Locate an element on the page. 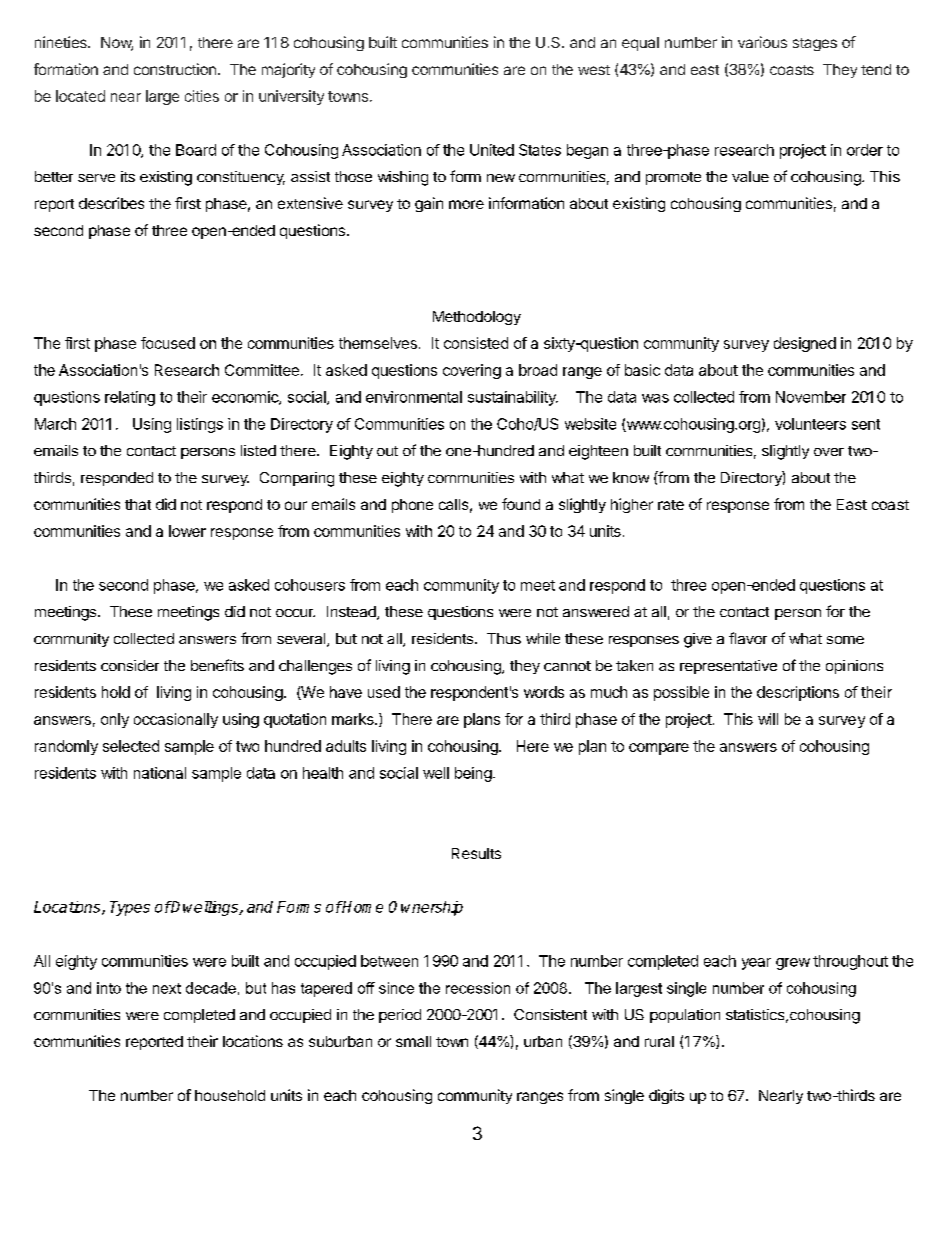 The width and height of the document is (952, 1233). sustainability is located at coordinates (513, 398).
